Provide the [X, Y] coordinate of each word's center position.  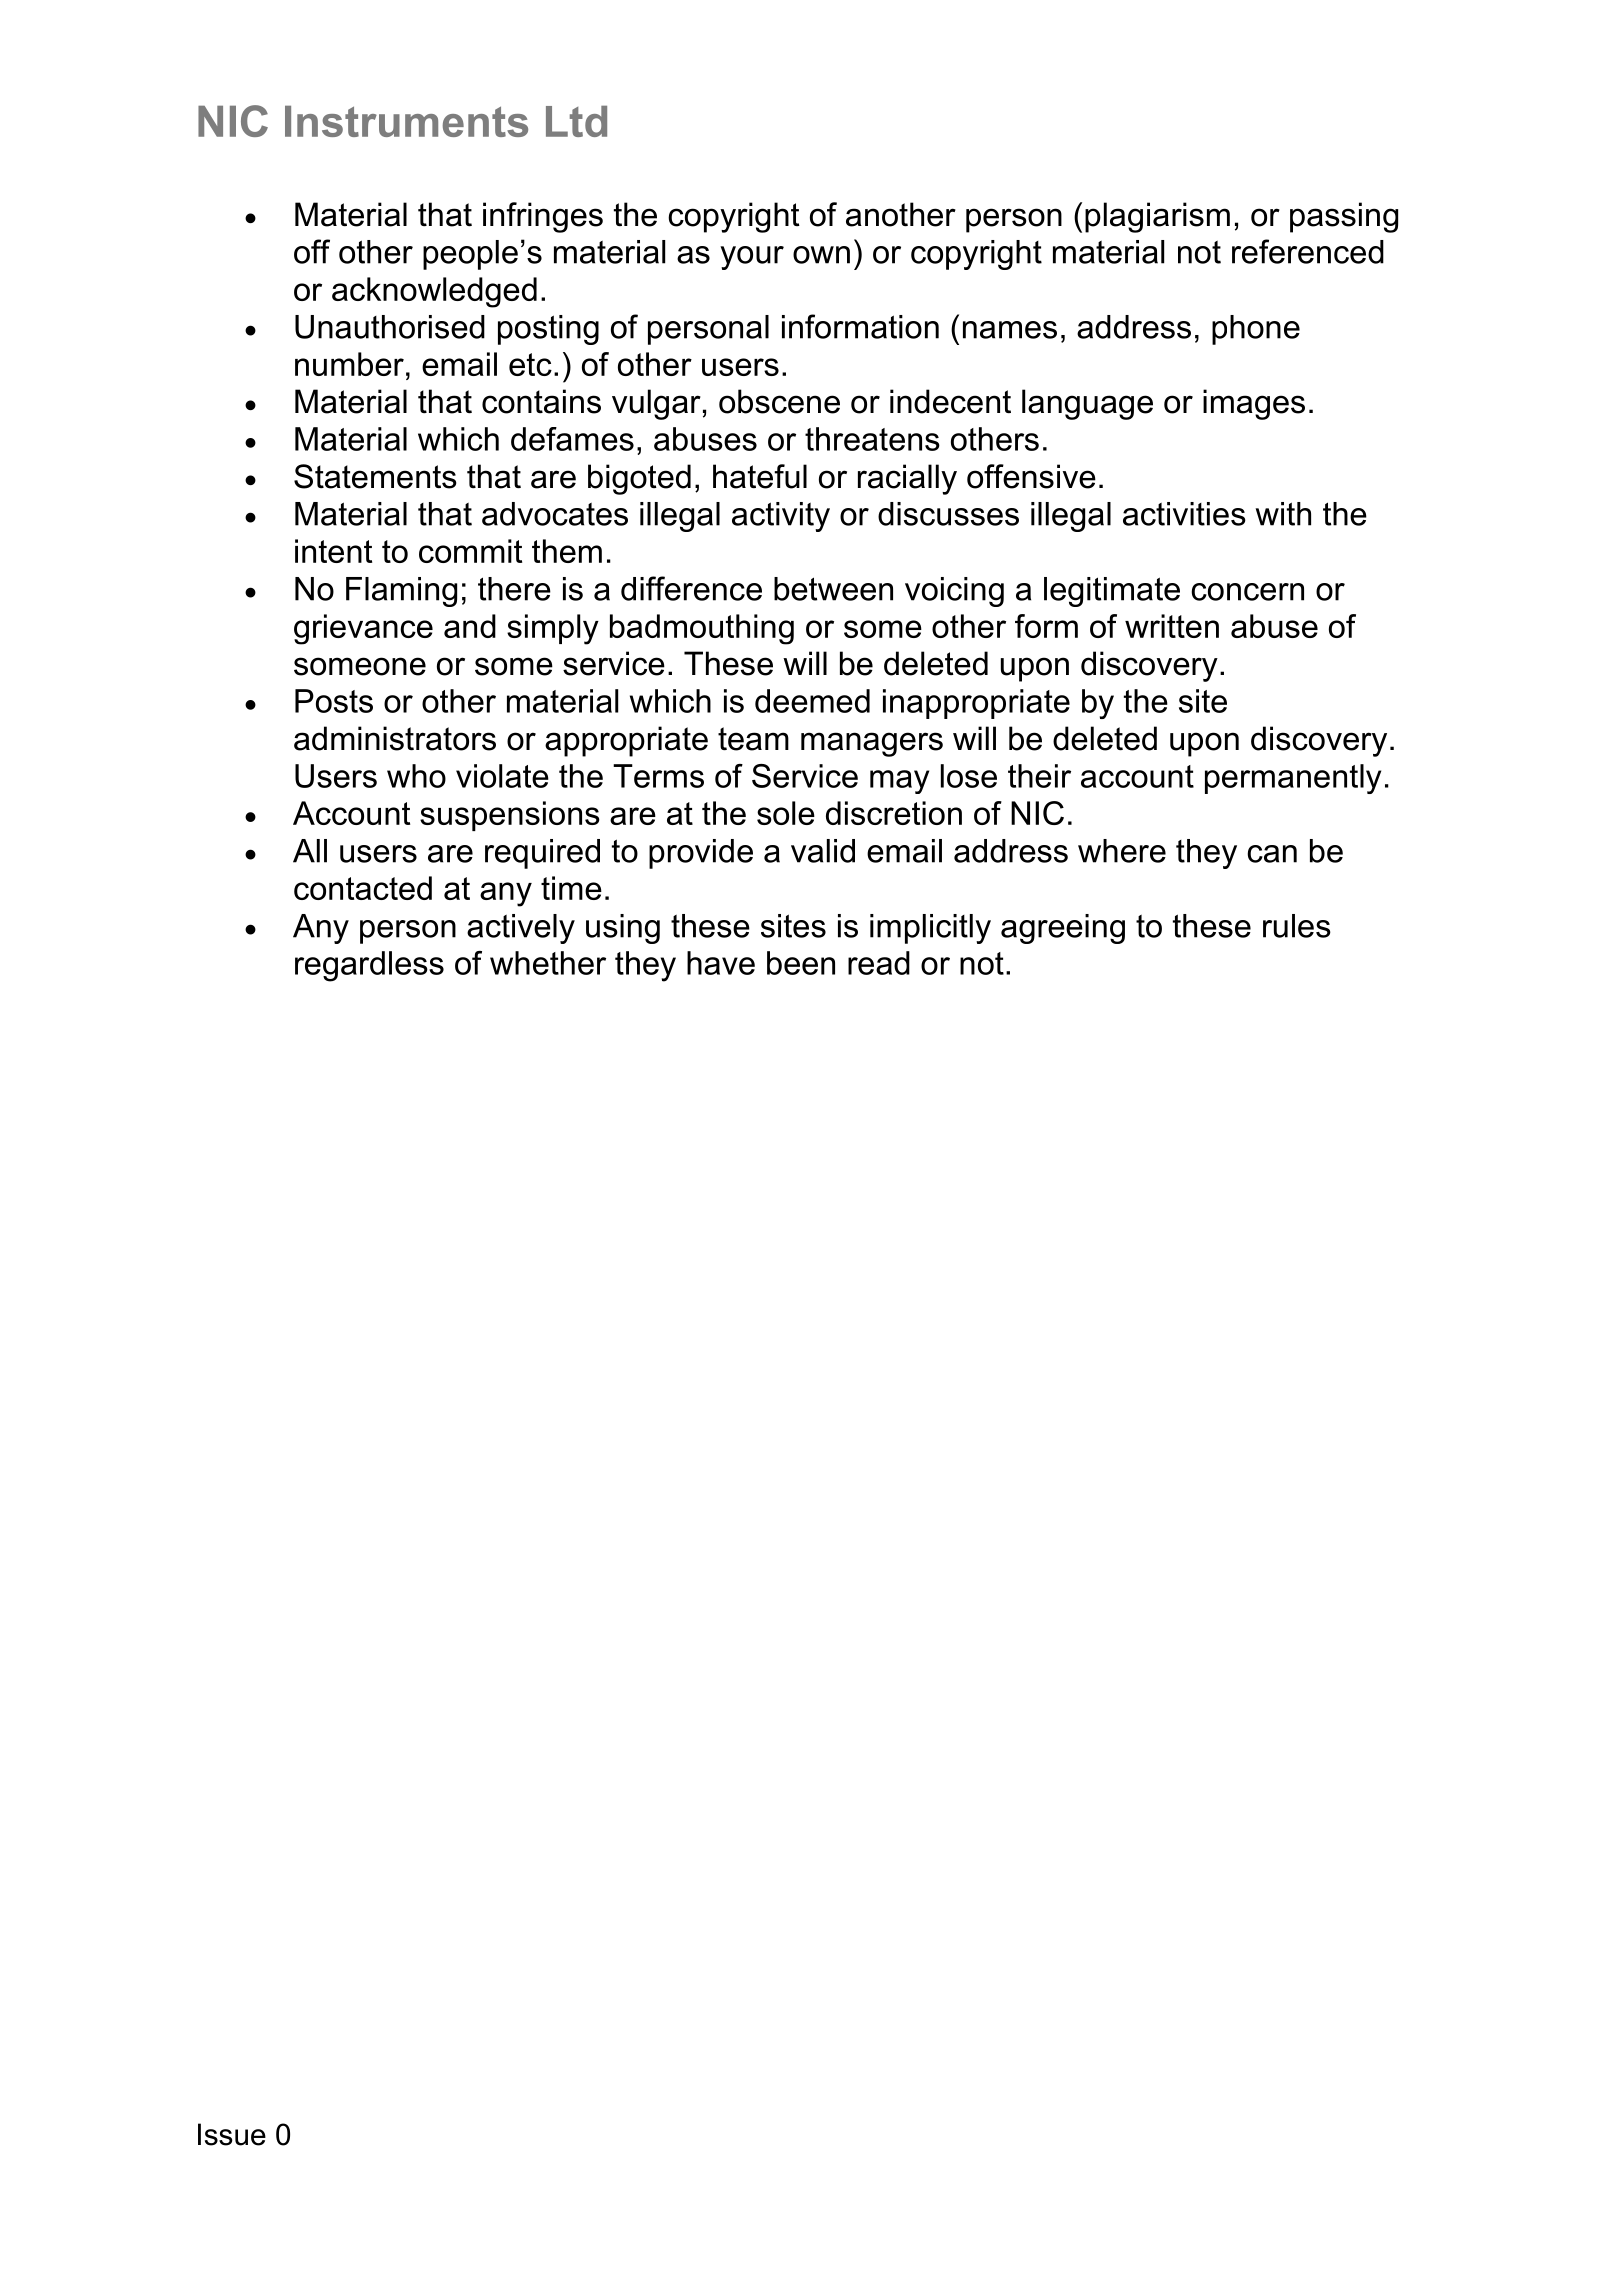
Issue [232, 2134]
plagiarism [1157, 217]
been [801, 963]
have [721, 963]
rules [1297, 926]
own [821, 255]
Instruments [406, 121]
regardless [369, 966]
